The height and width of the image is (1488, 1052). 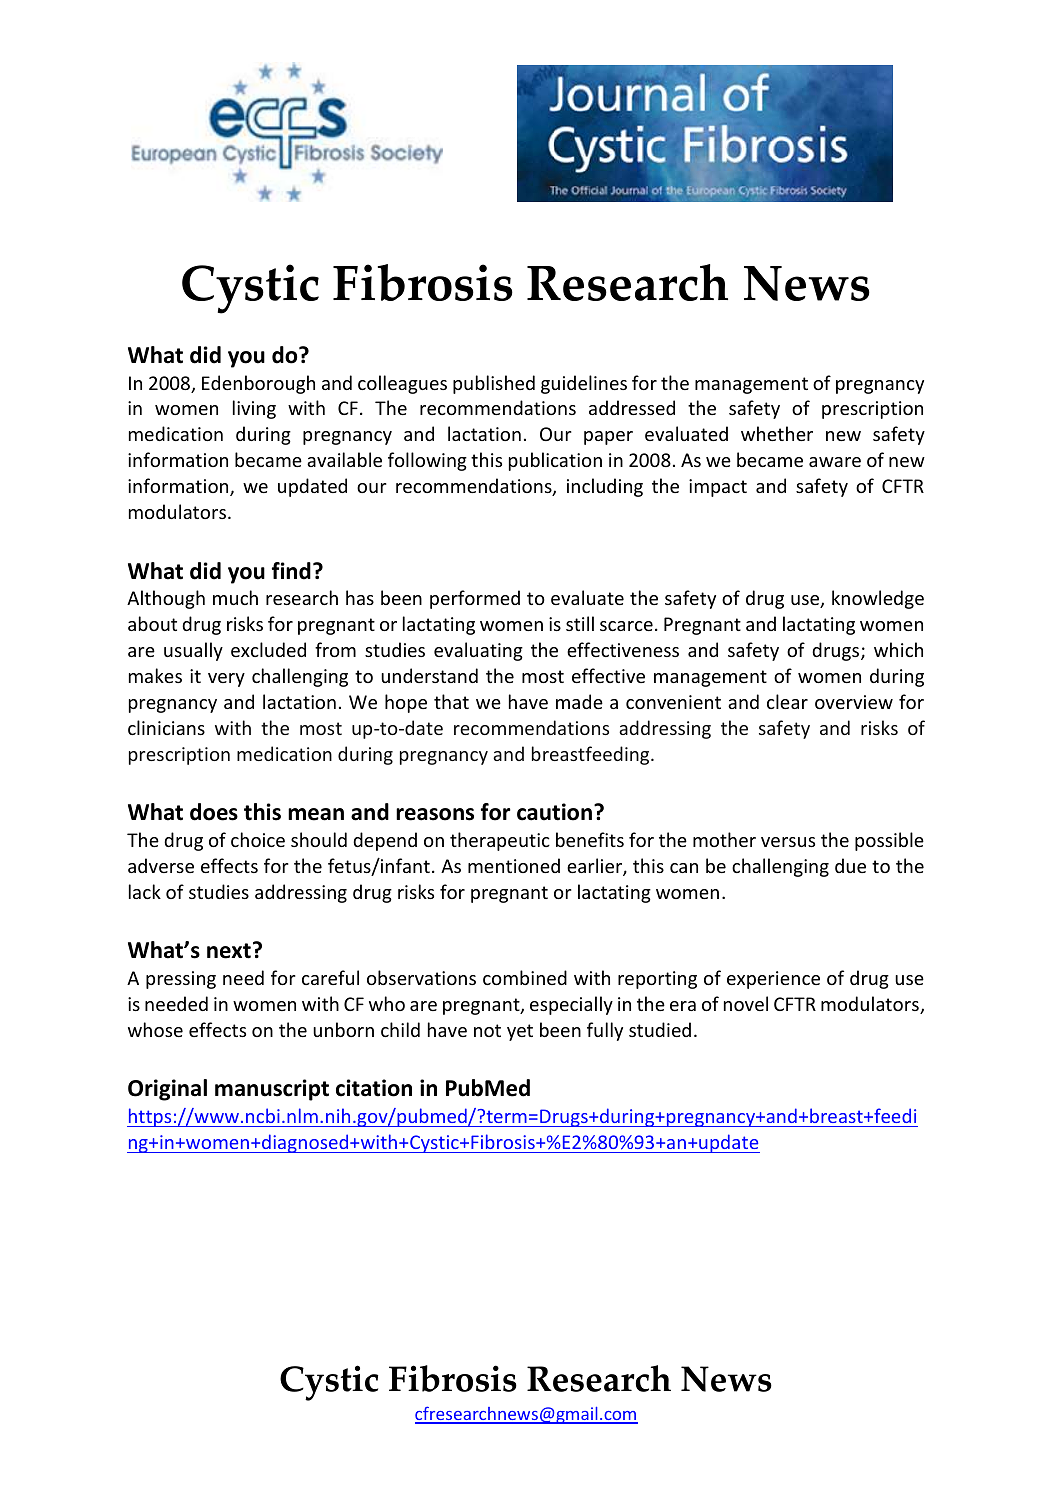 What do you see at coordinates (272, 1090) in the image?
I see `manuscript` at bounding box center [272, 1090].
